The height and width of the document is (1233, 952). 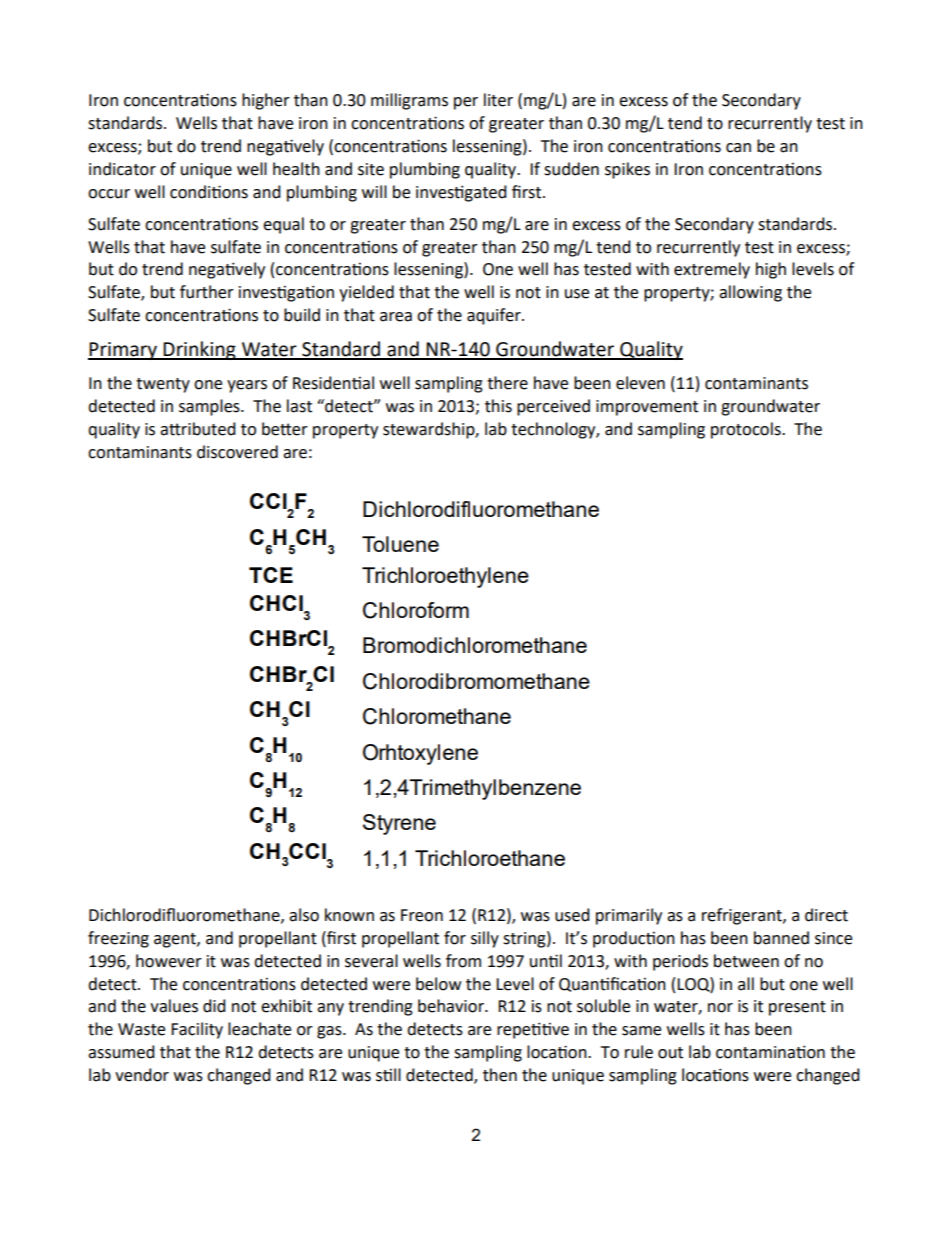 What do you see at coordinates (210, 407) in the document?
I see `samples` at bounding box center [210, 407].
